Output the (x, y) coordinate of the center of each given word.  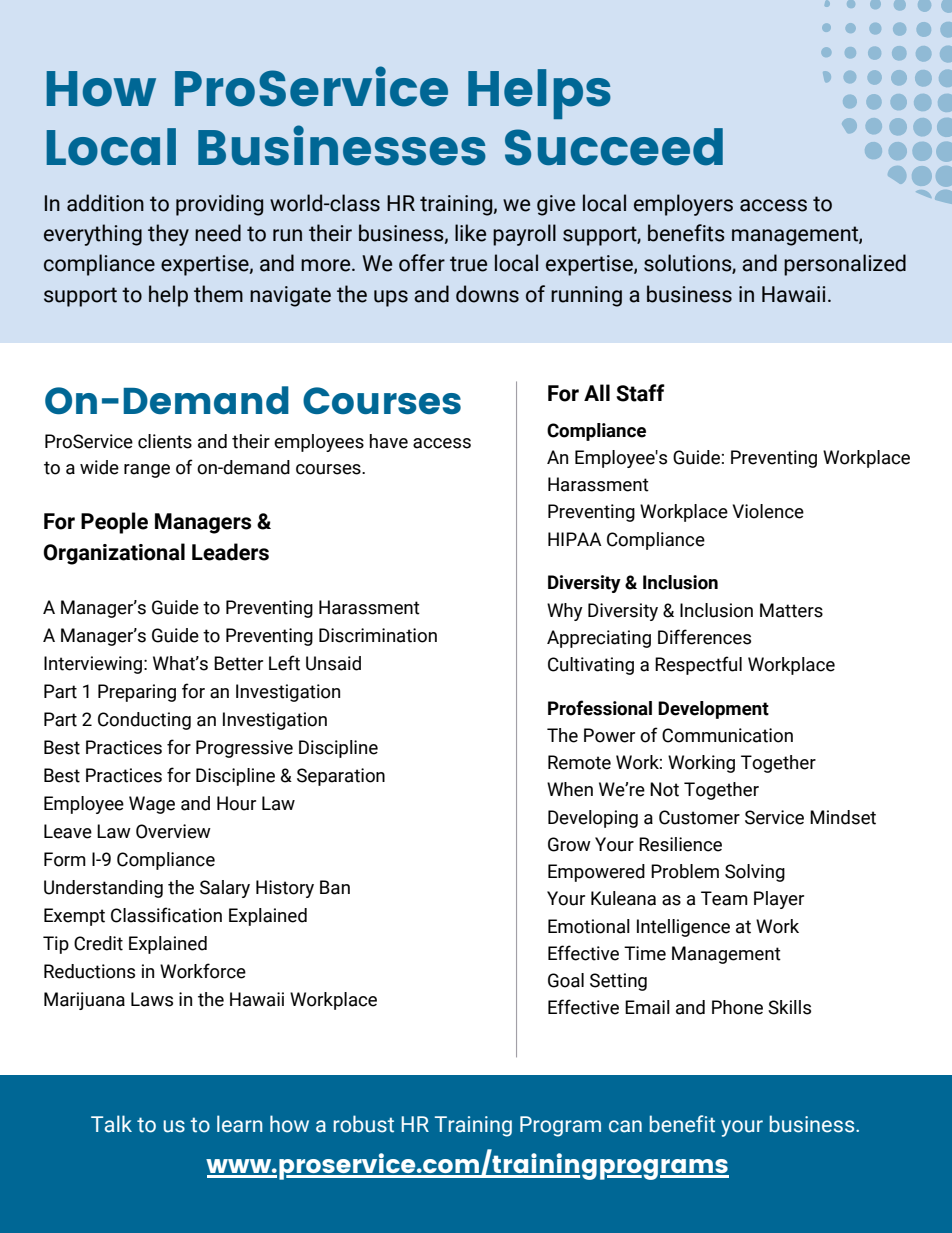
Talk (111, 1124)
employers (683, 205)
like (470, 233)
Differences (704, 637)
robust (364, 1124)
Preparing (137, 693)
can (625, 1126)
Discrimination (378, 635)
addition (105, 203)
